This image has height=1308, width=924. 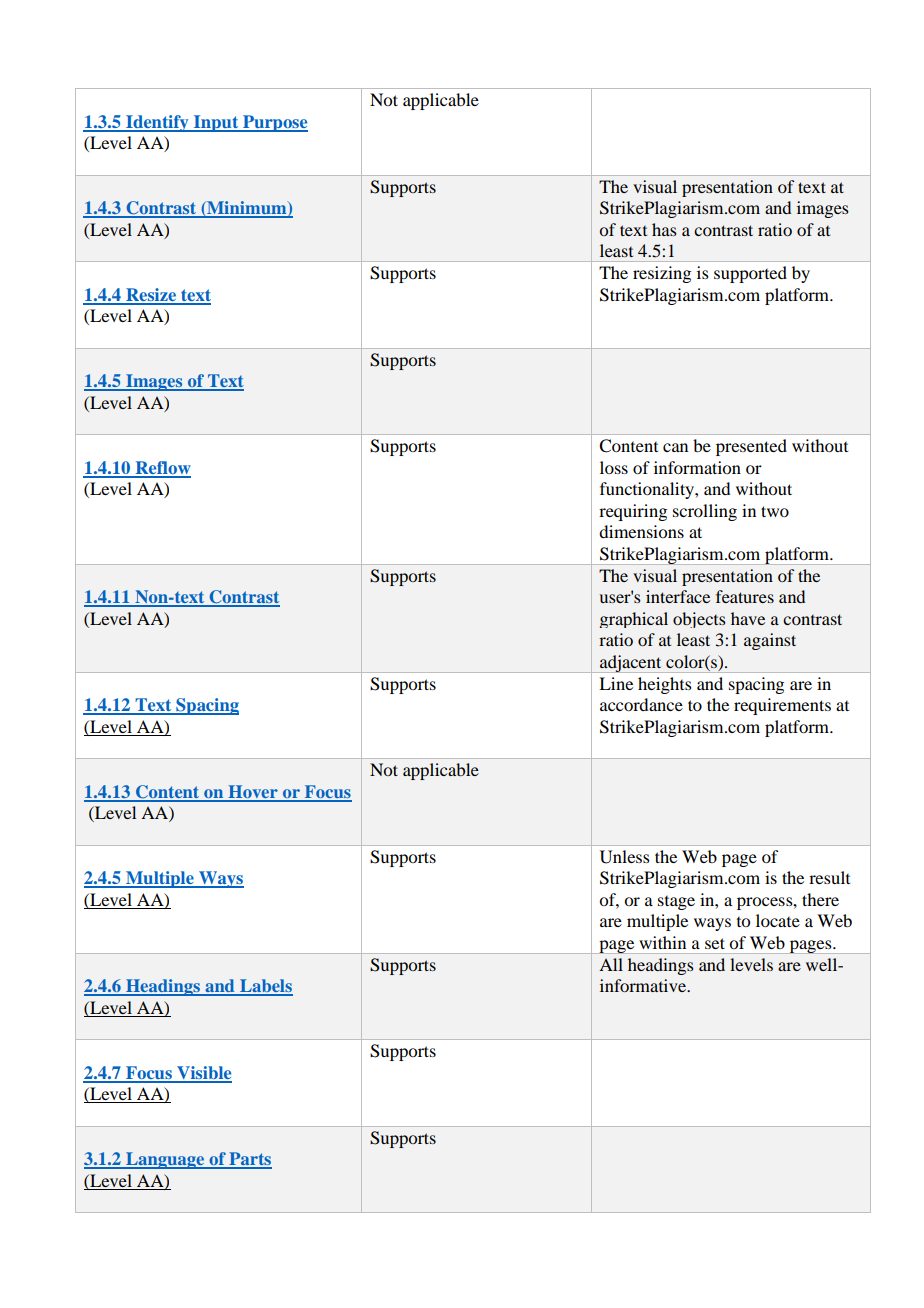 What do you see at coordinates (611, 964) in the image?
I see `All` at bounding box center [611, 964].
